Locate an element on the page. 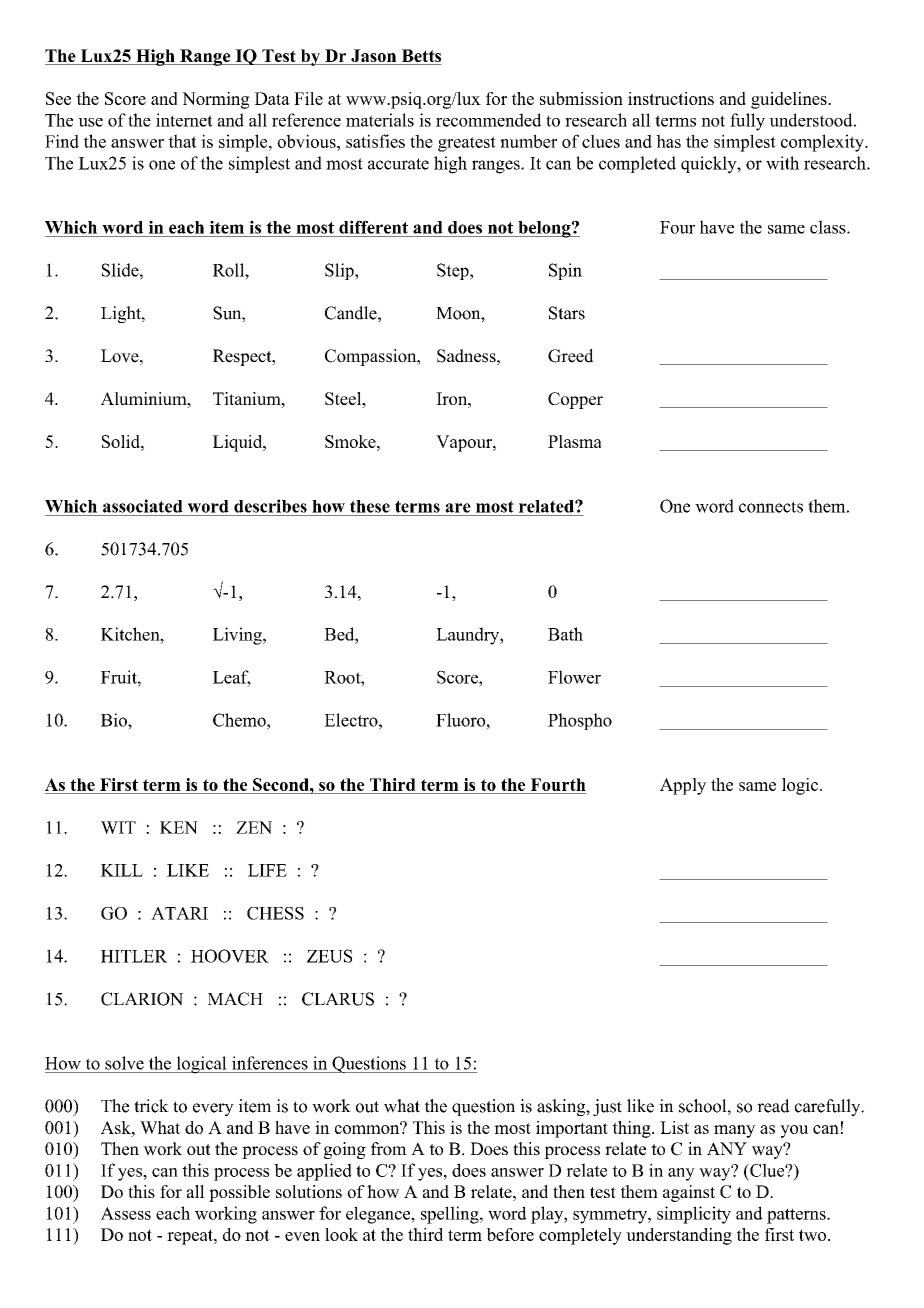 Image resolution: width=924 pixels, height=1308 pixels. internet is located at coordinates (184, 120).
